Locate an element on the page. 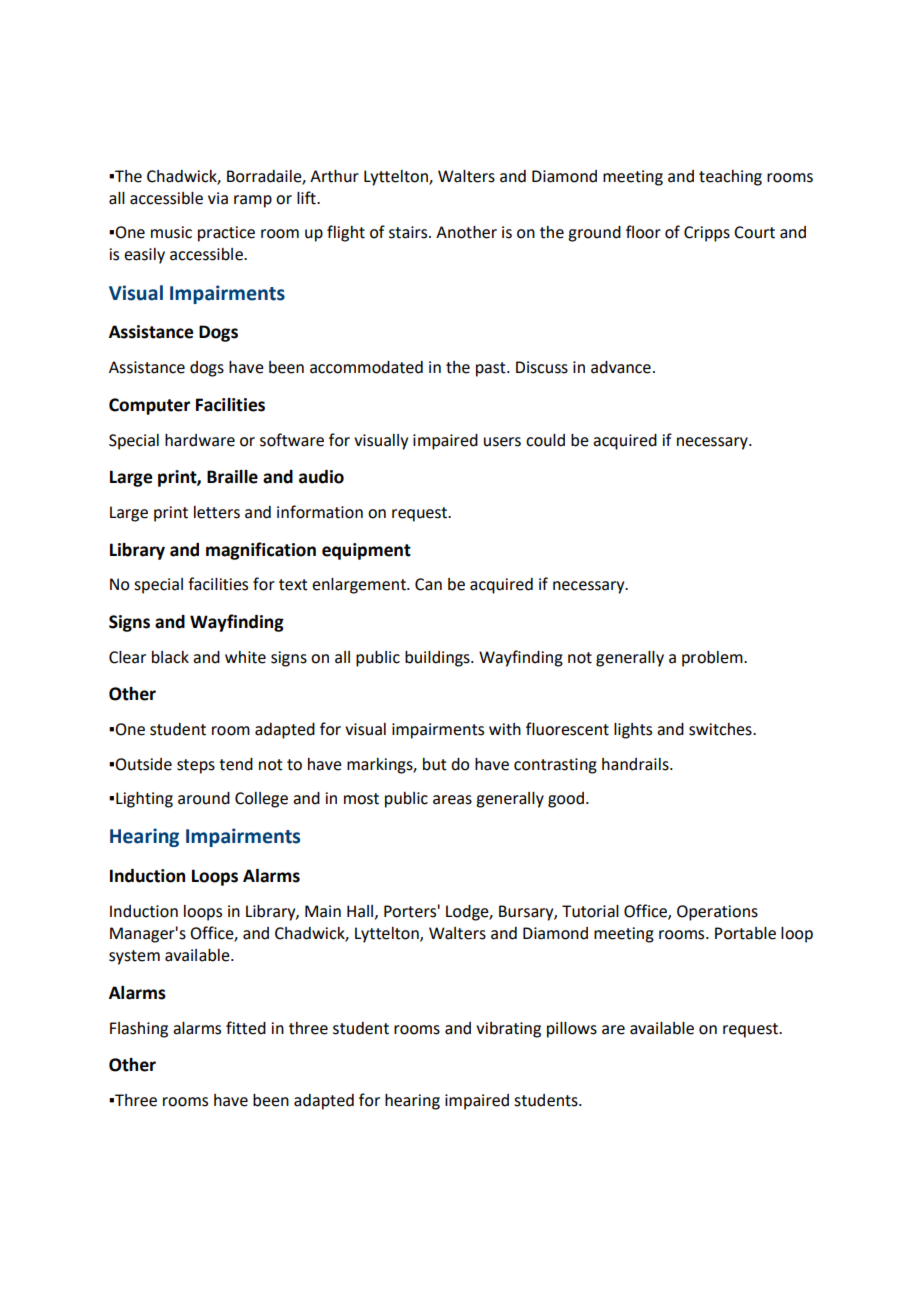  areas is located at coordinates (452, 800).
